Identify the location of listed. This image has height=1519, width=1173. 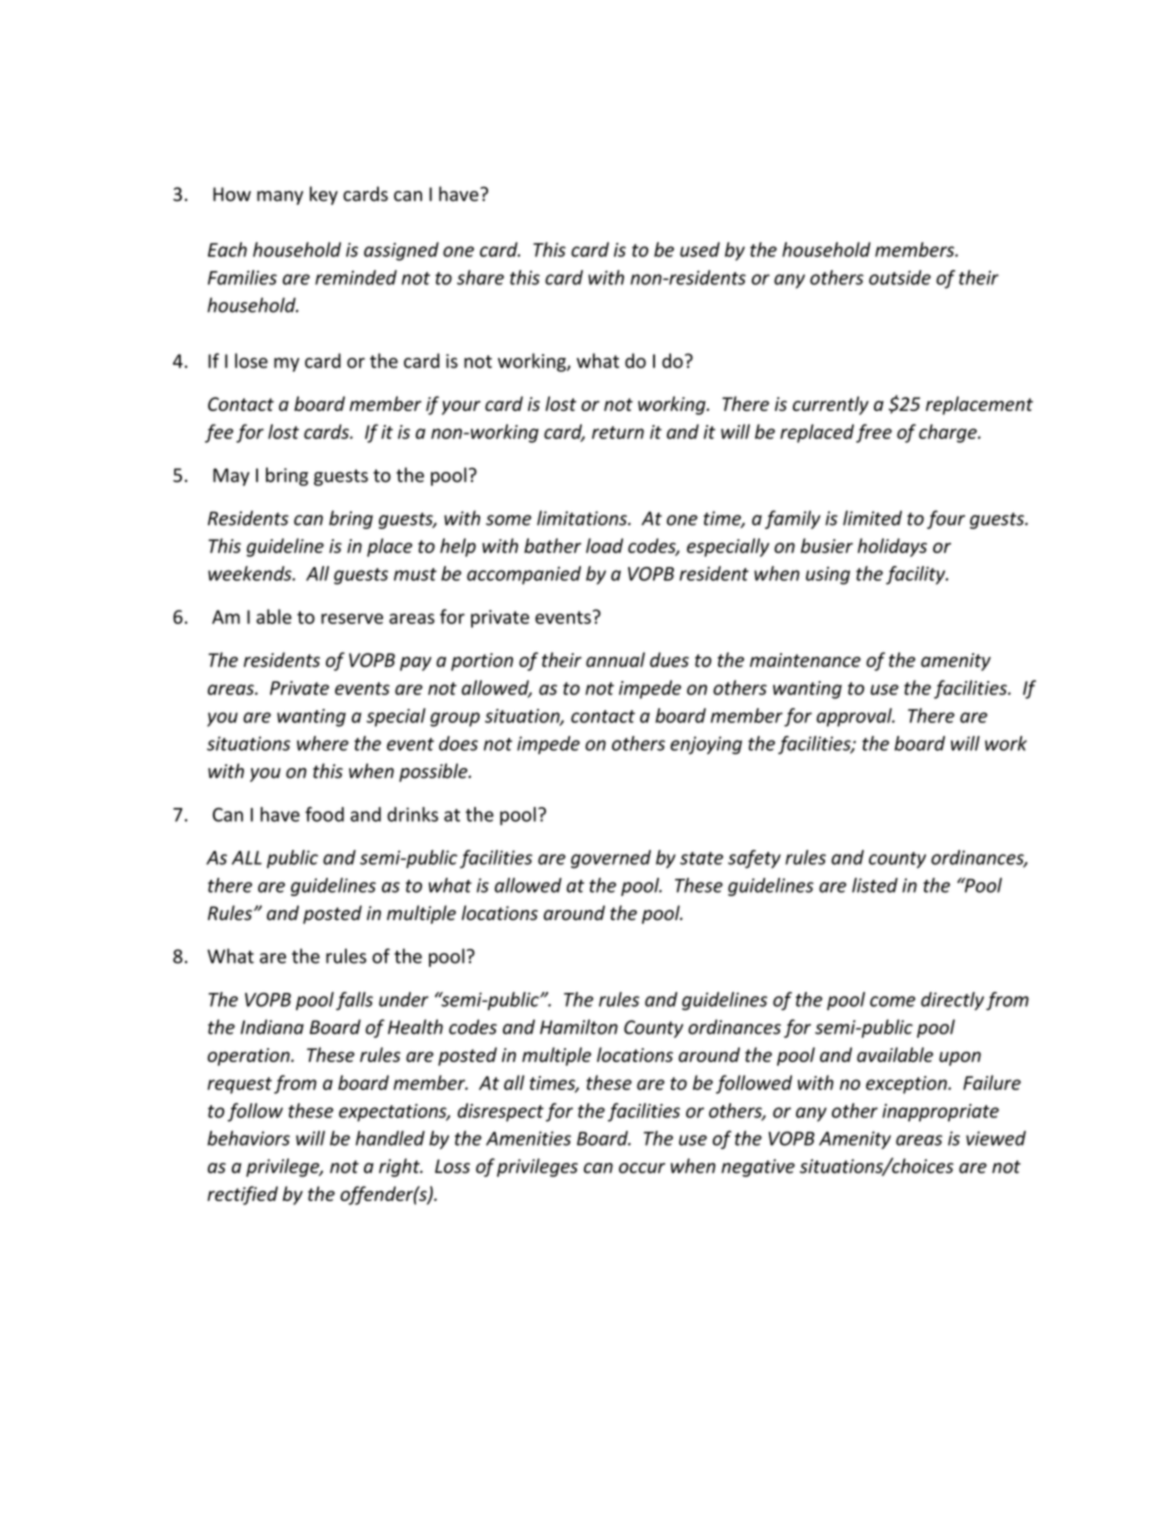
(875, 885).
